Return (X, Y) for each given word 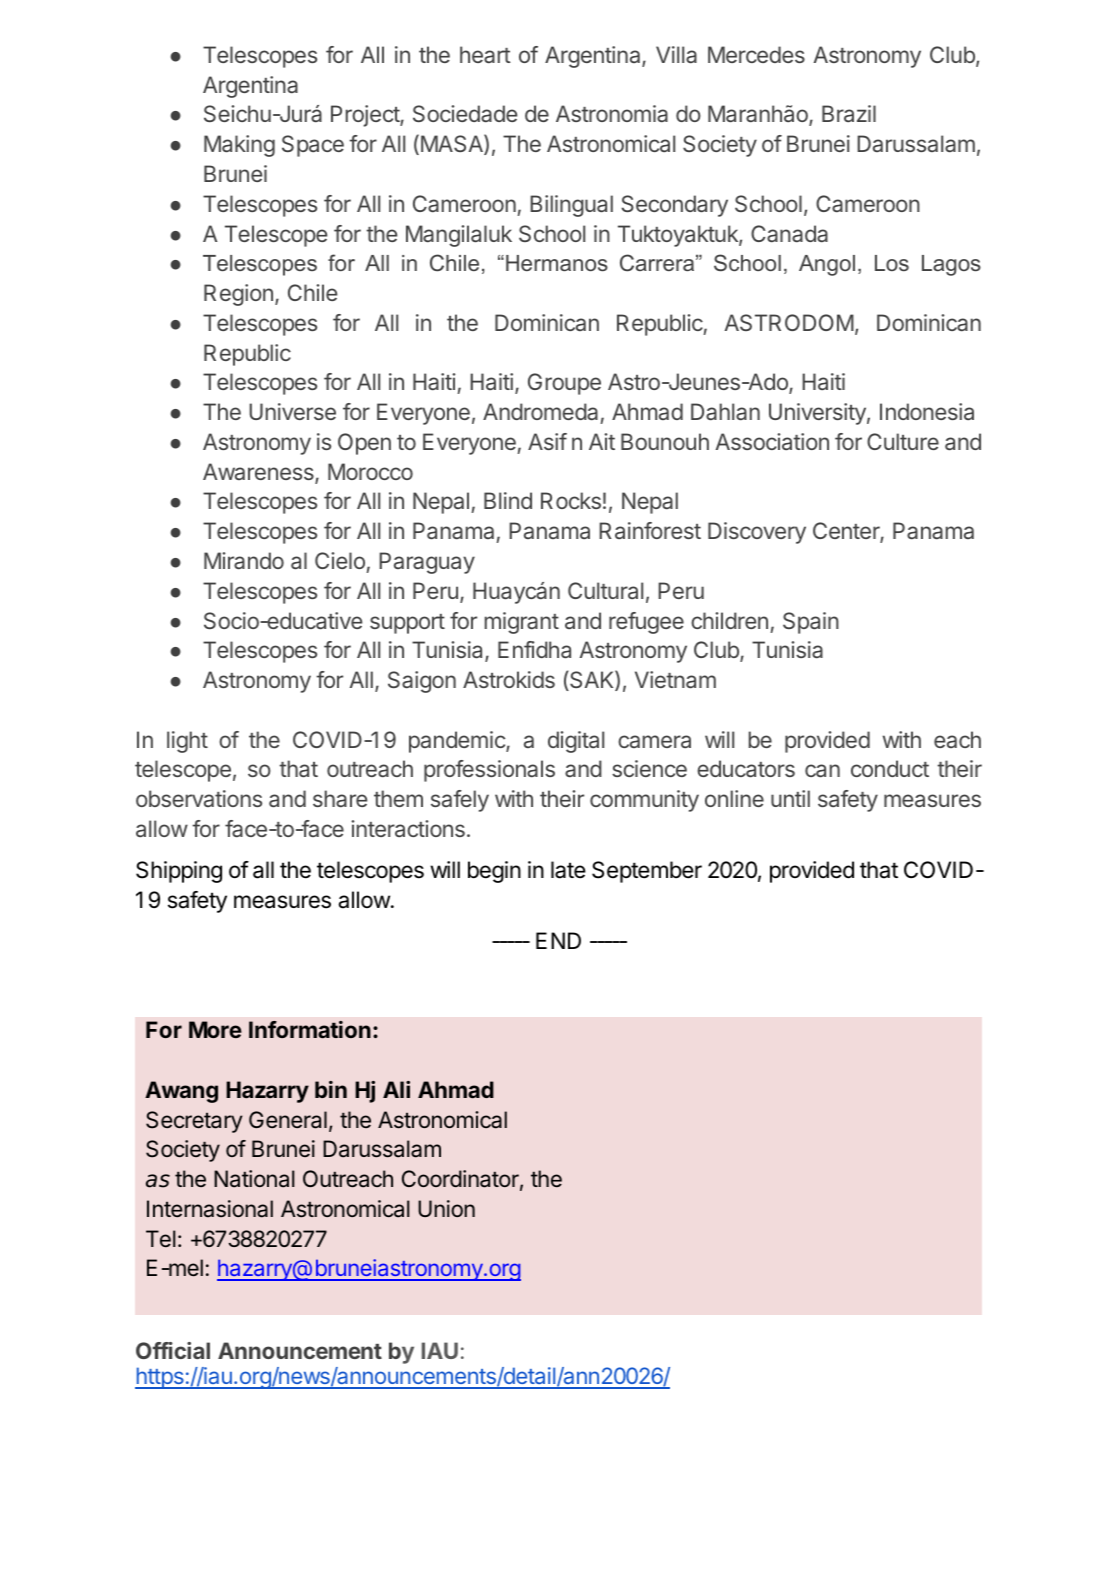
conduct (890, 768)
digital (576, 742)
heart (485, 55)
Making (239, 146)
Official (173, 1350)
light (187, 742)
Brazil (849, 113)
